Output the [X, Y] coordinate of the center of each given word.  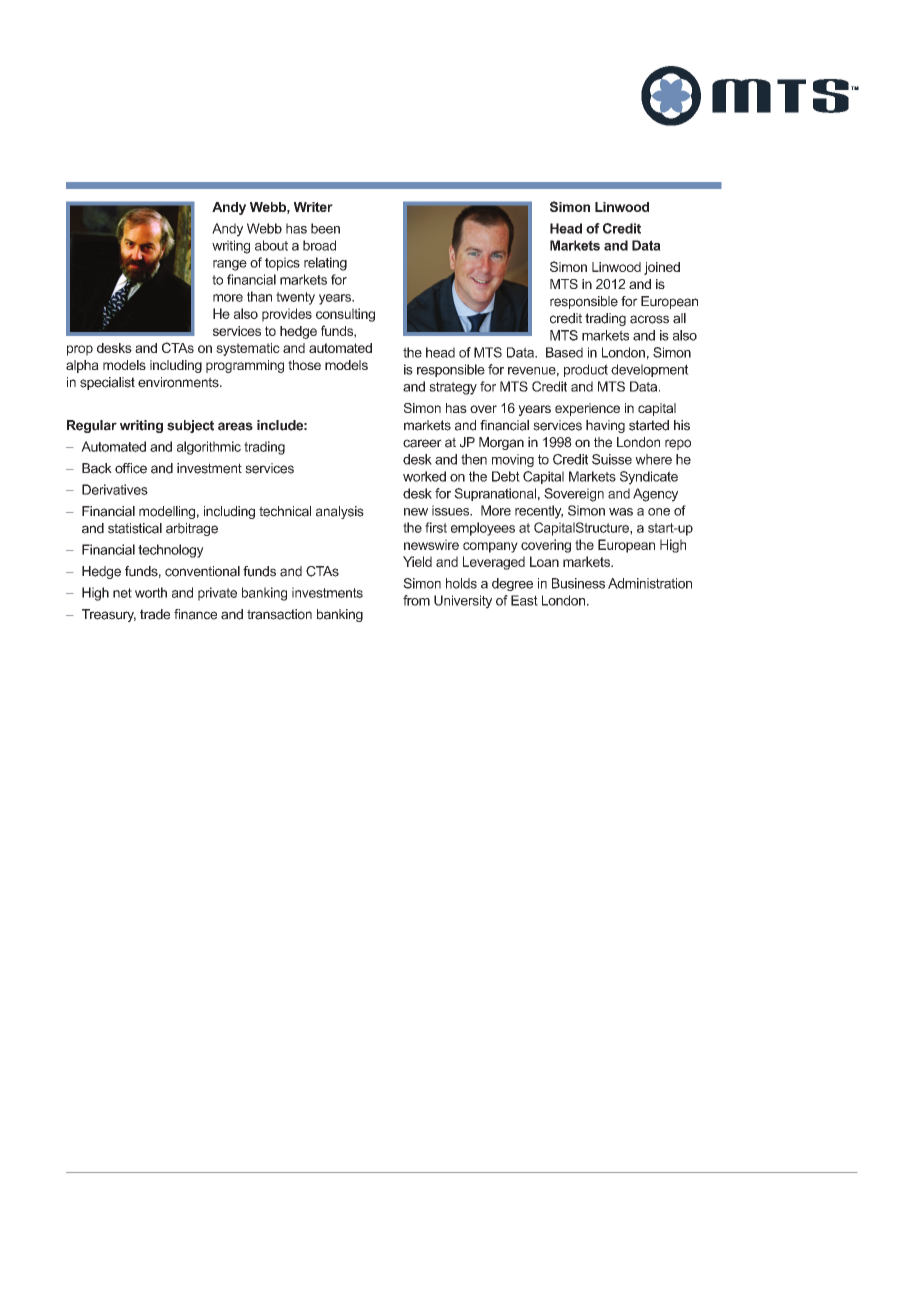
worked [424, 476]
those [304, 365]
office [131, 468]
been [325, 228]
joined [662, 268]
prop [80, 350]
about [271, 245]
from [416, 600]
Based [564, 352]
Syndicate [649, 478]
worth [151, 592]
